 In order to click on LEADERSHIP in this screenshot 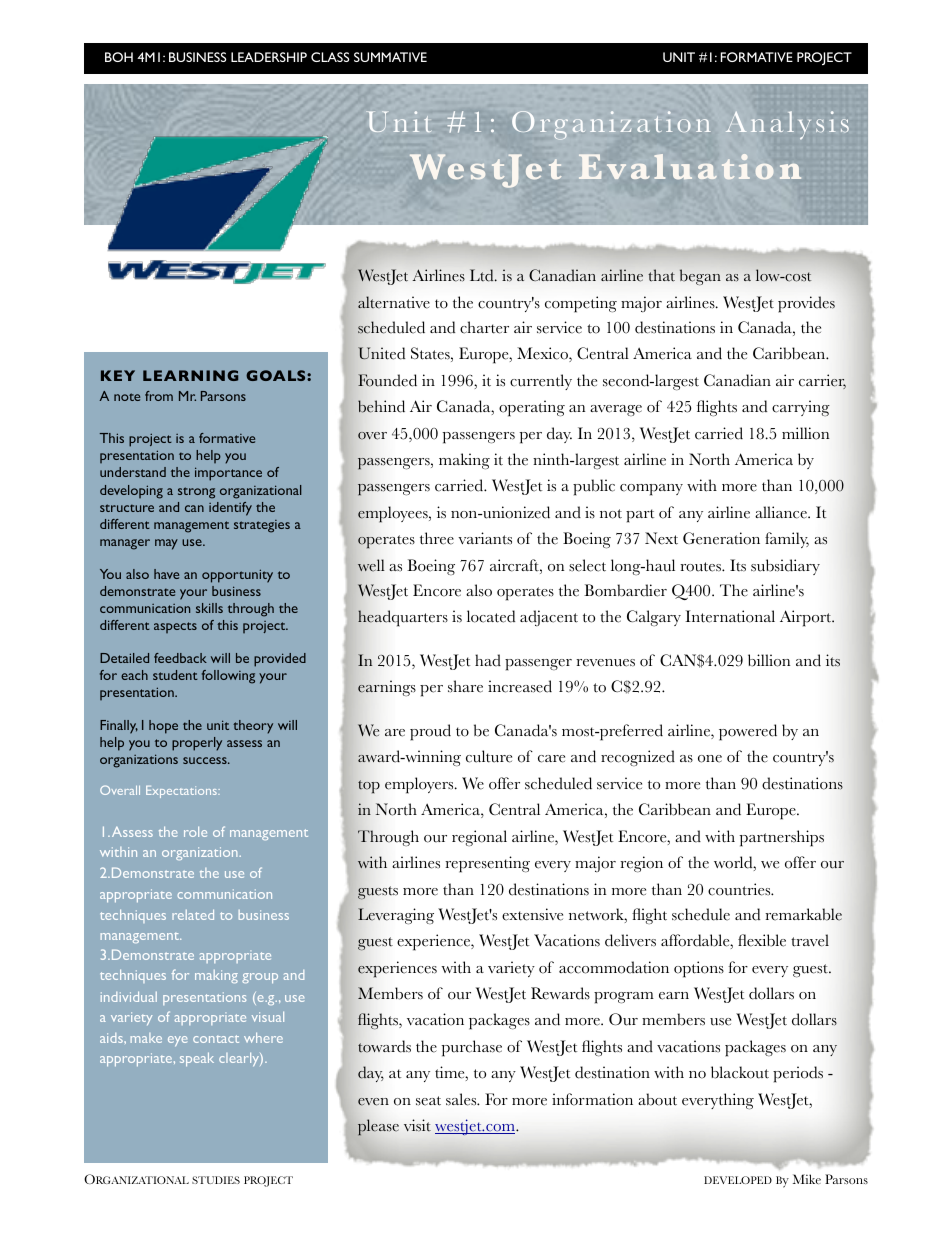, I will do `click(269, 57)`.
